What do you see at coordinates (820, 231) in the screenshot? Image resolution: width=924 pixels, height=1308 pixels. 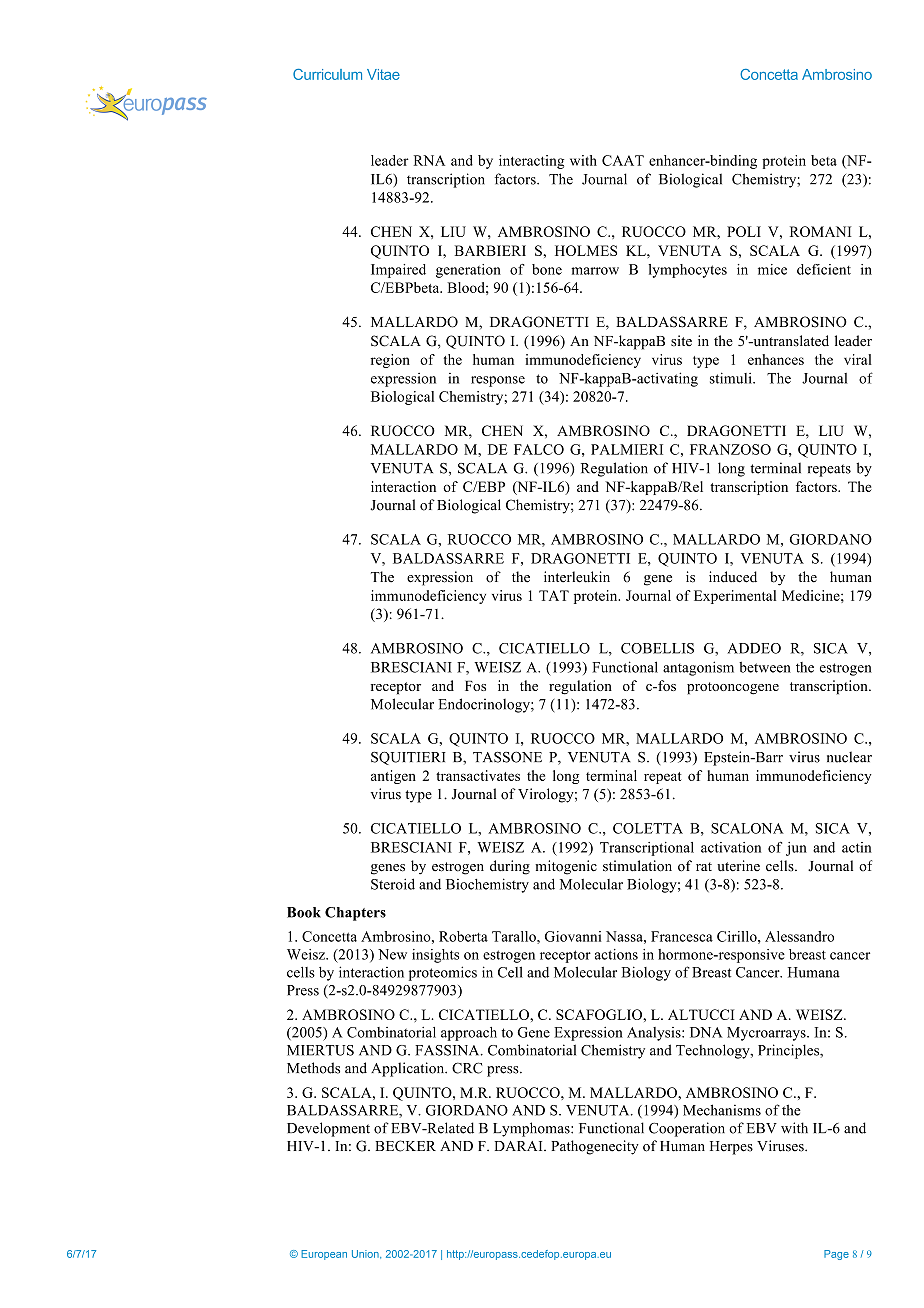 I see `ROMANI` at bounding box center [820, 231].
